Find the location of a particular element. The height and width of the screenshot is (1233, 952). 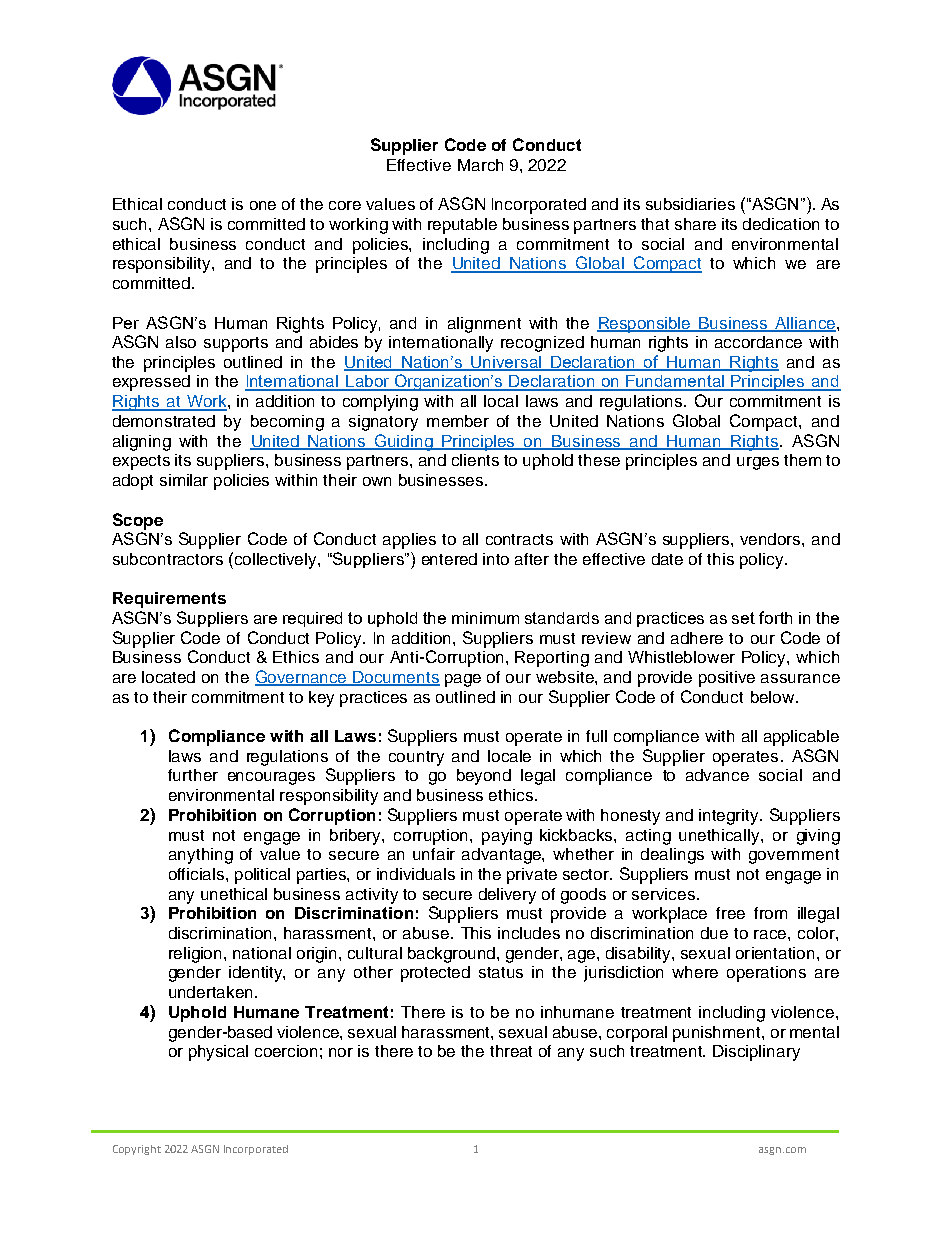

Copyright is located at coordinates (137, 1150).
